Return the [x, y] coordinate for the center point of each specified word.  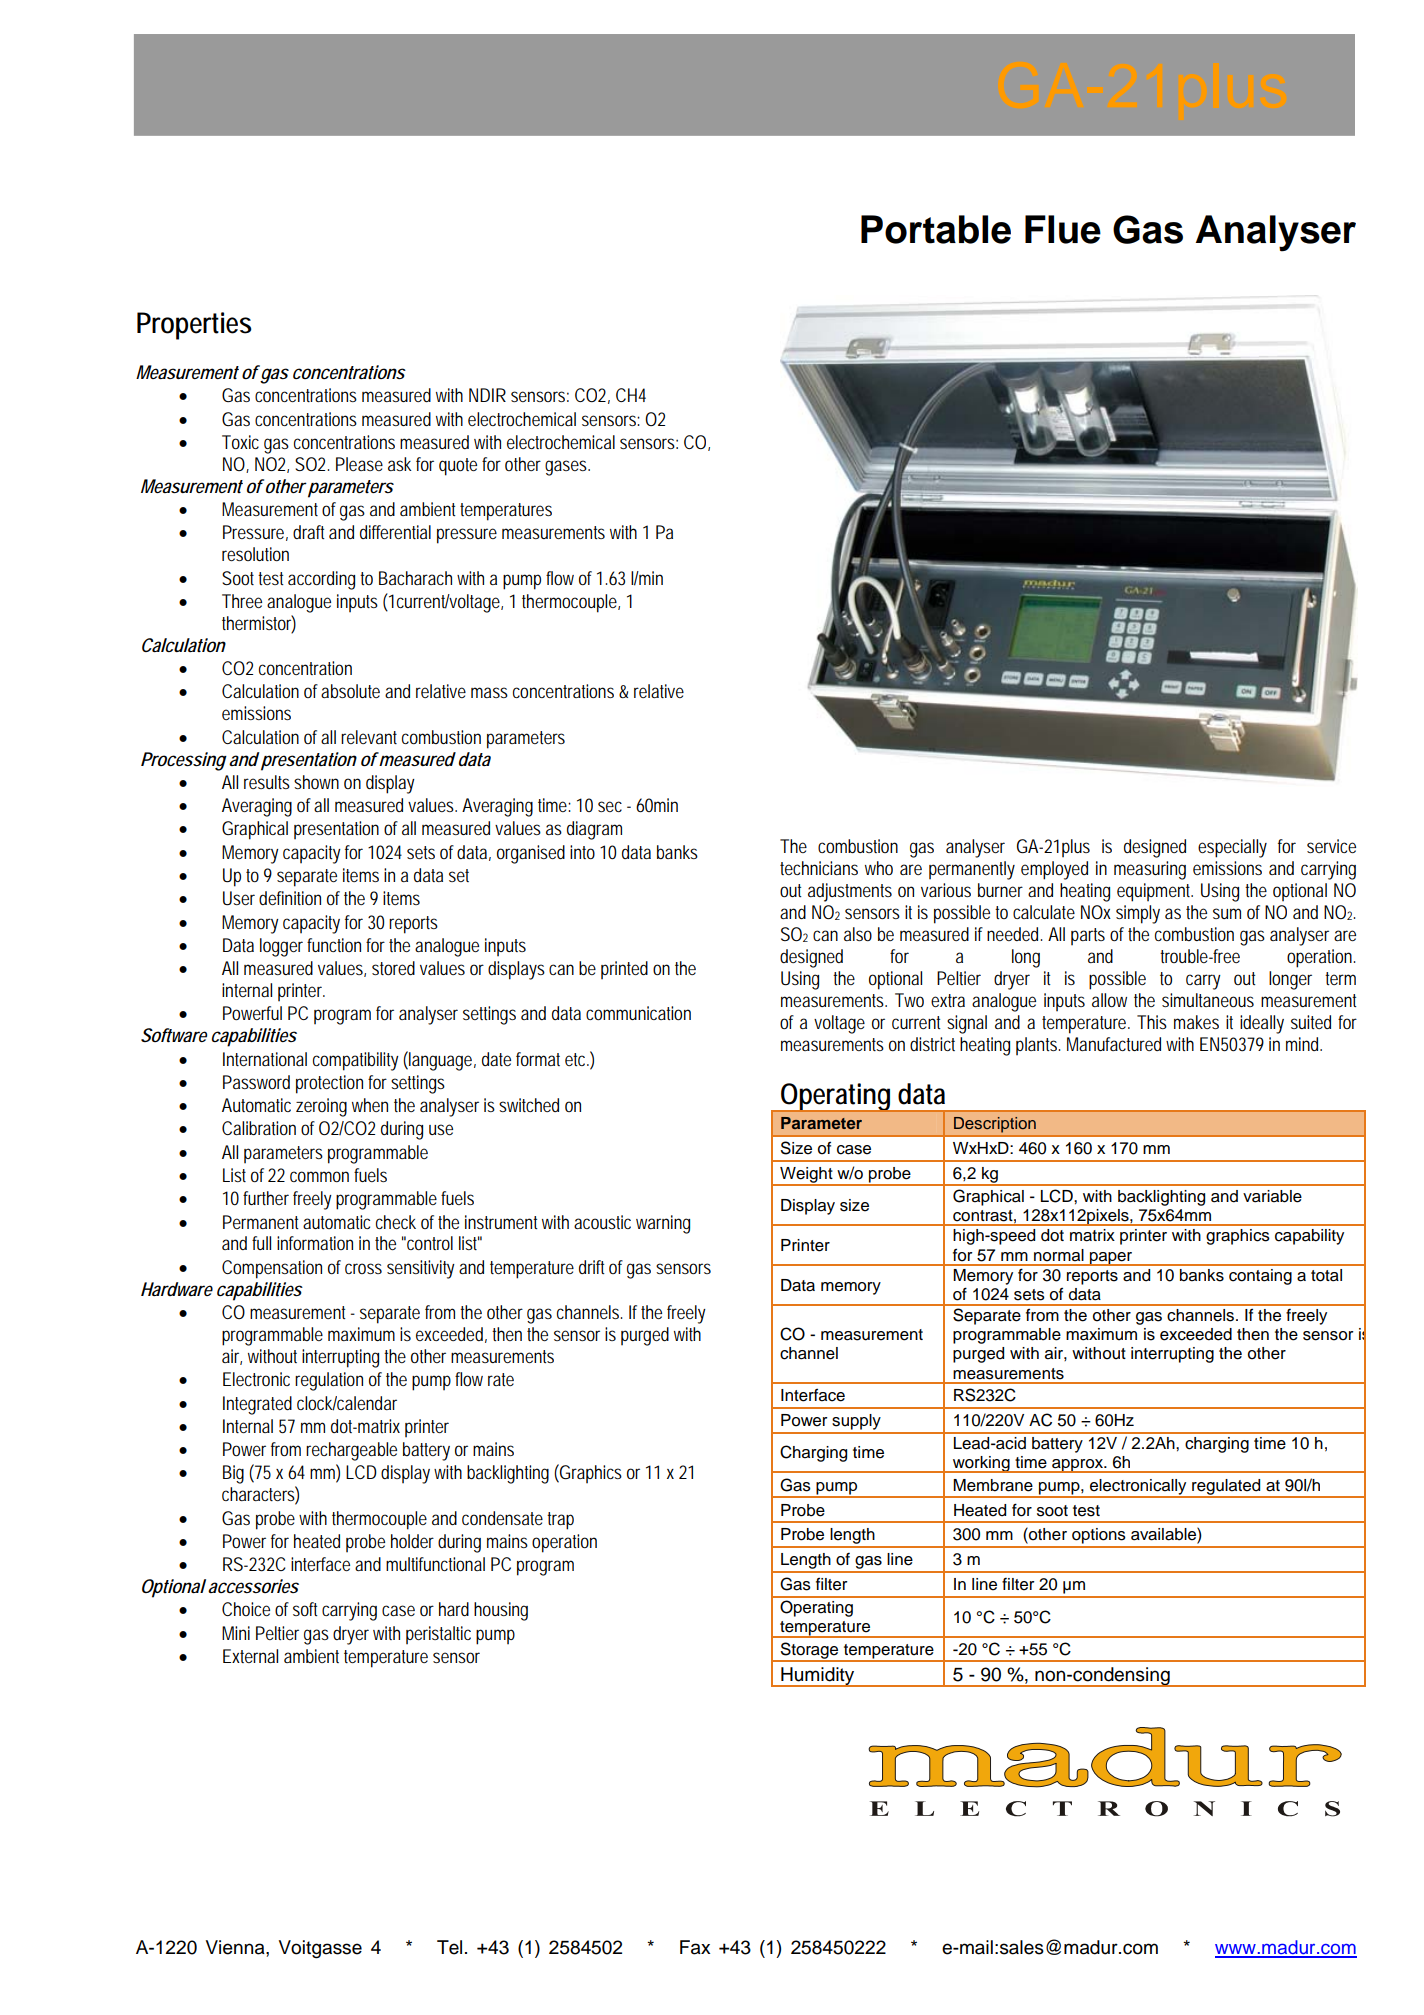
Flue [1063, 229]
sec [610, 806]
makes [1196, 1022]
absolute [350, 691]
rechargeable [351, 1451]
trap [560, 1521]
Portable [936, 229]
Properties [194, 326]
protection [329, 1084]
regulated [1226, 1488]
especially [1232, 848]
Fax [695, 1947]
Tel [449, 1947]
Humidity [818, 1677]
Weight [806, 1176]
